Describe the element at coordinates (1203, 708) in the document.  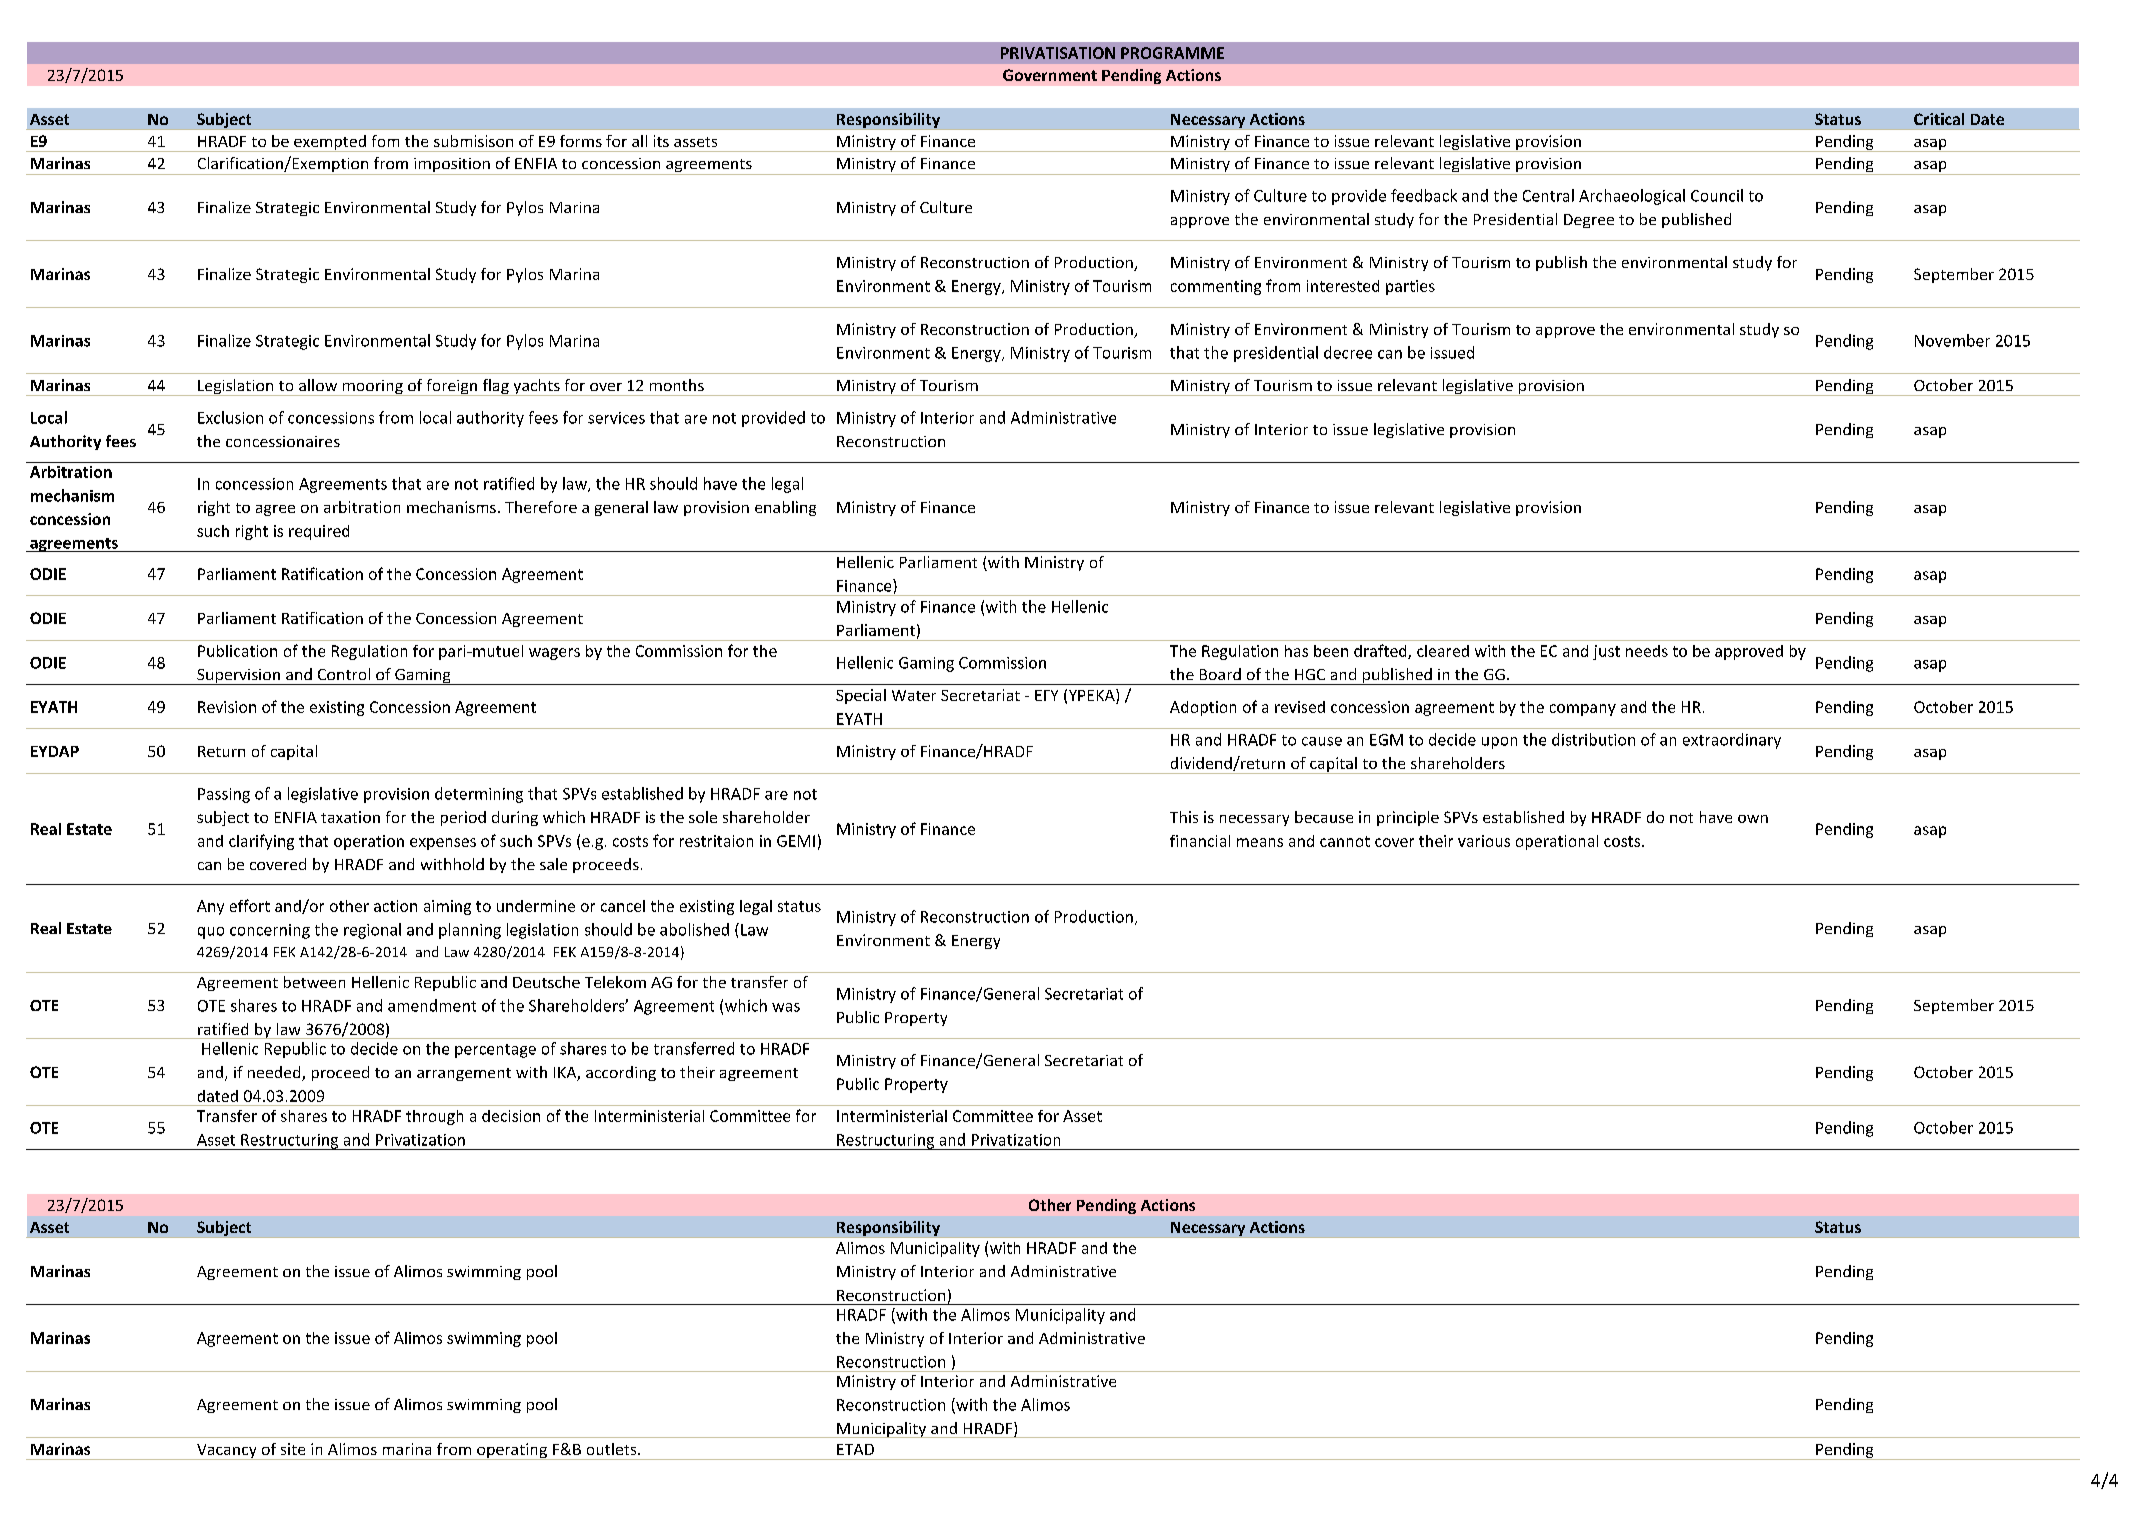
I see `Adoption` at that location.
